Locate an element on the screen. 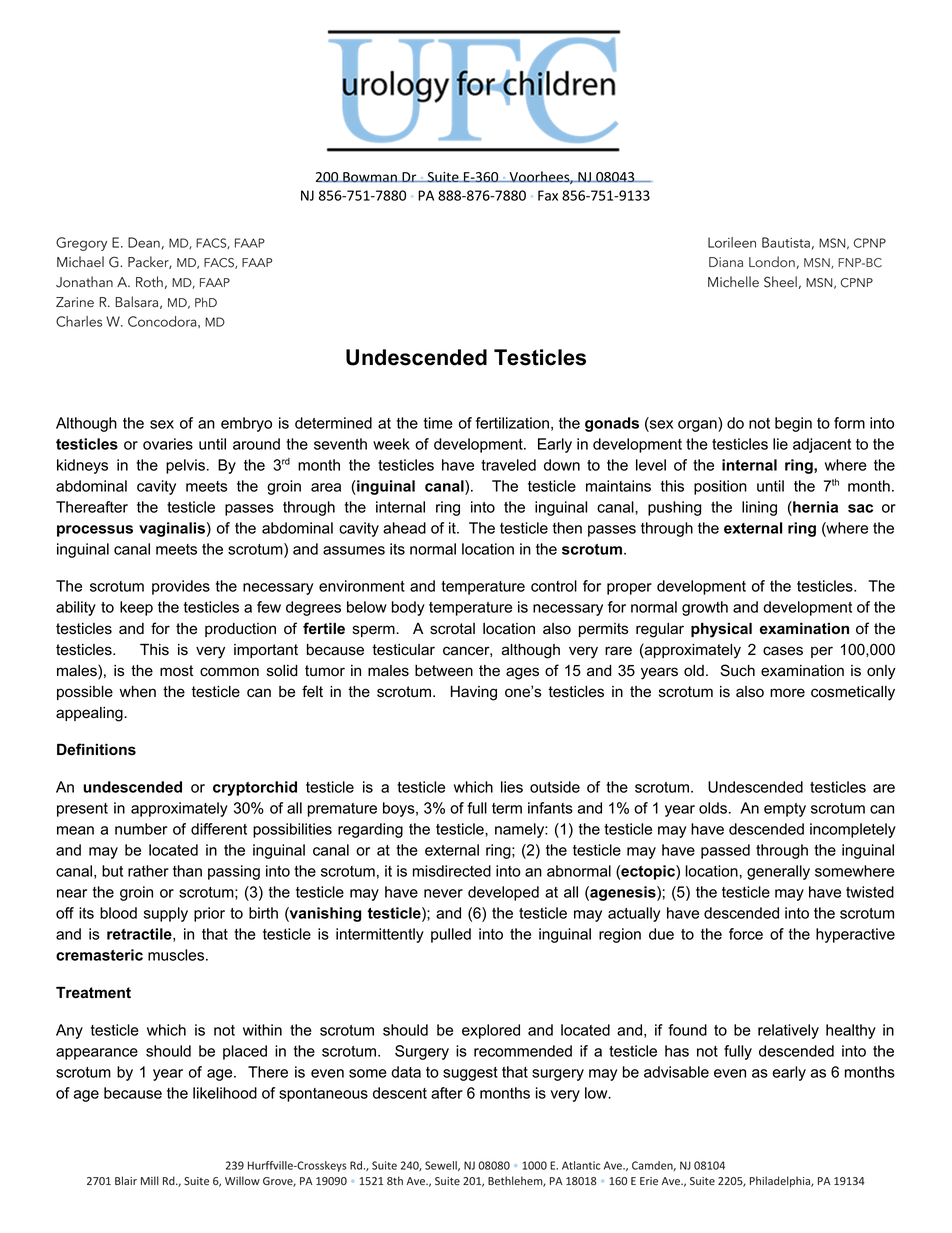 This screenshot has width=952, height=1233. Mill is located at coordinates (150, 1180).
